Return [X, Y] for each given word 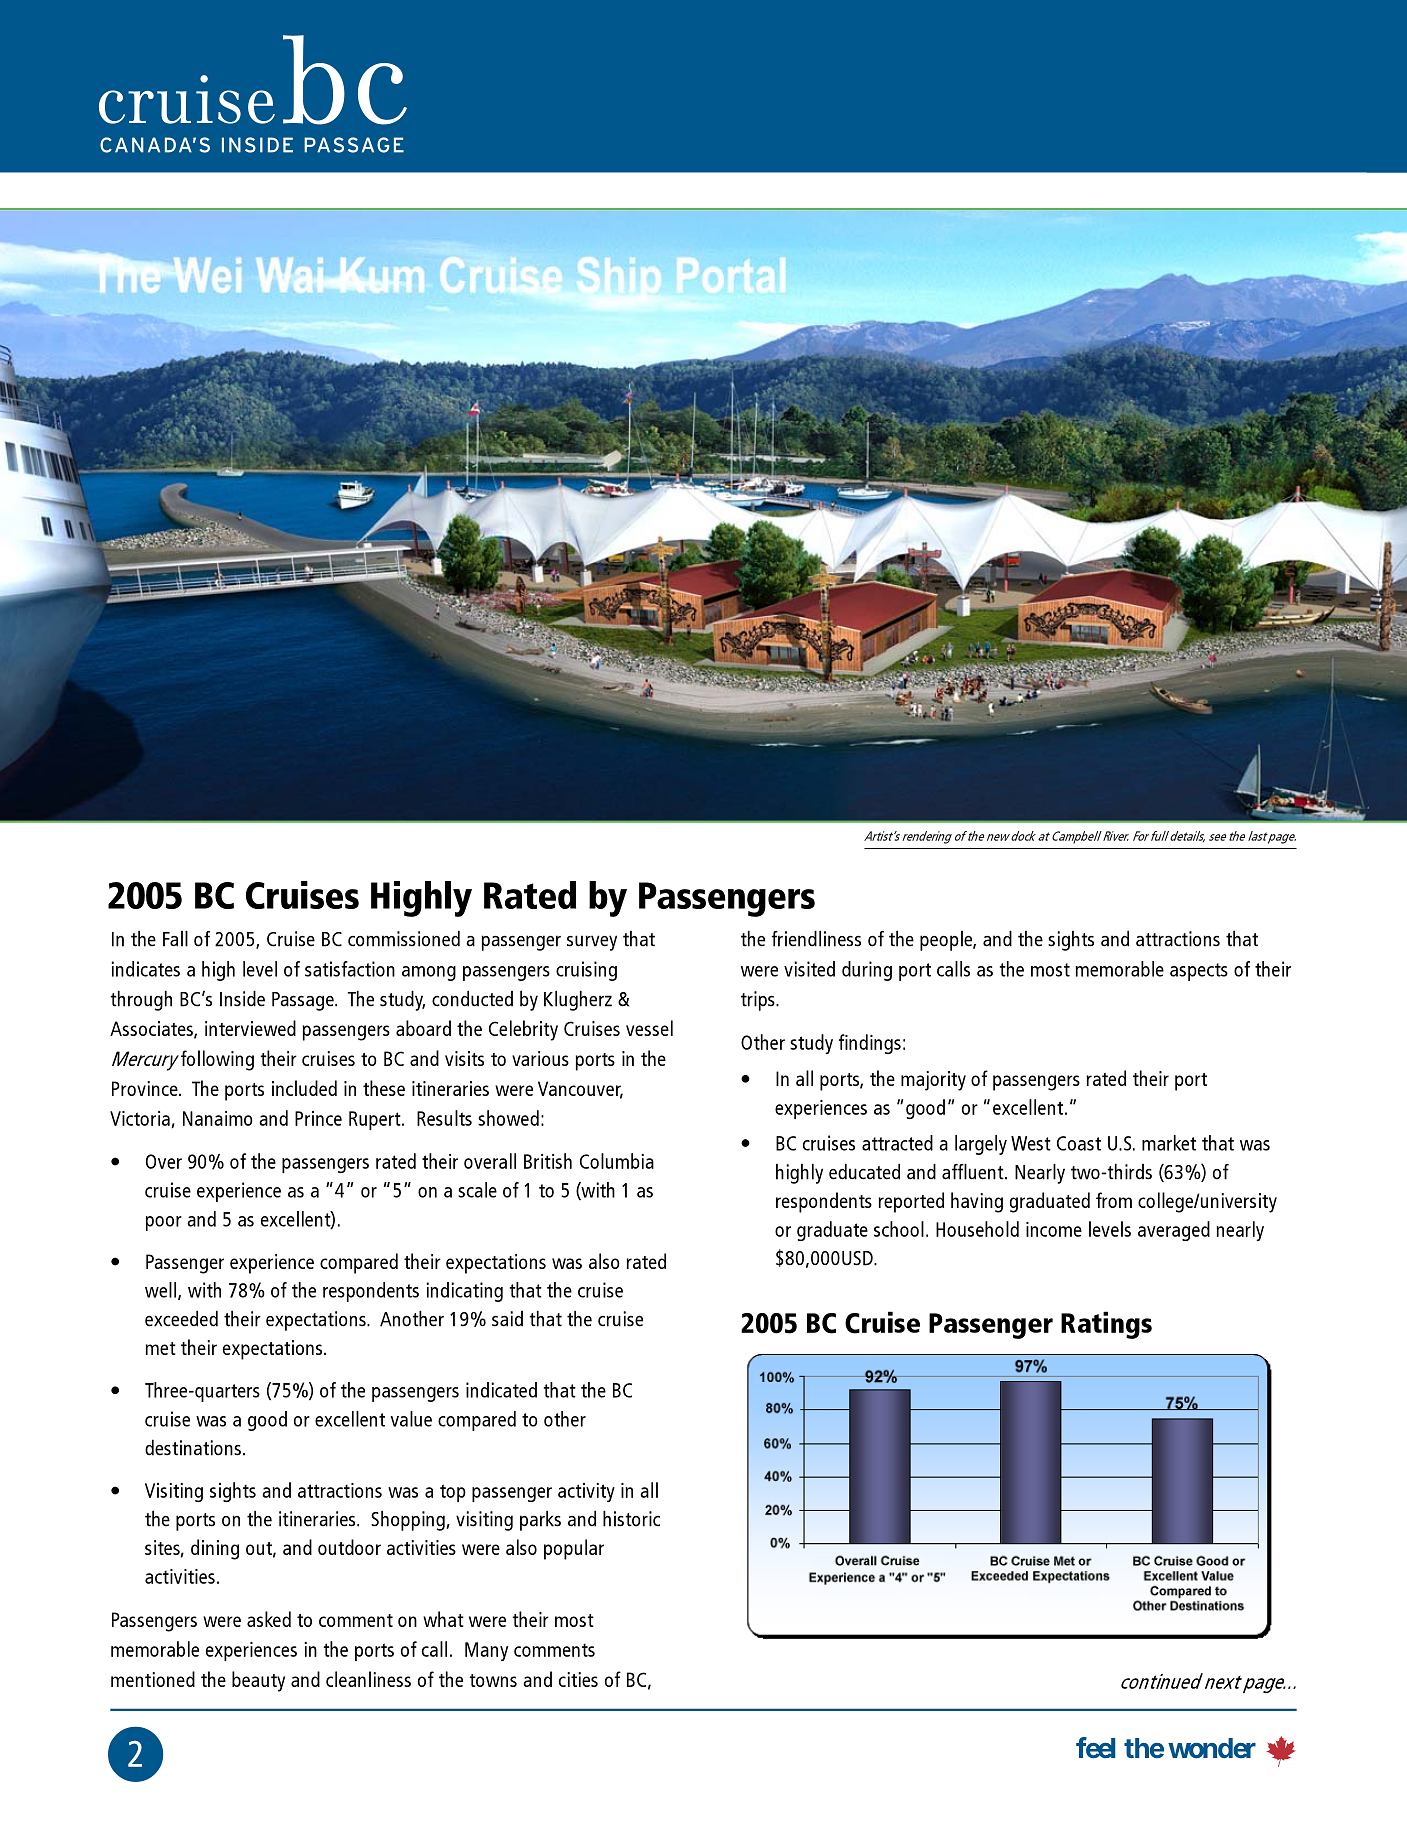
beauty [258, 1681]
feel [1095, 1748]
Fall [175, 938]
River [1115, 836]
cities [578, 1679]
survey [592, 943]
